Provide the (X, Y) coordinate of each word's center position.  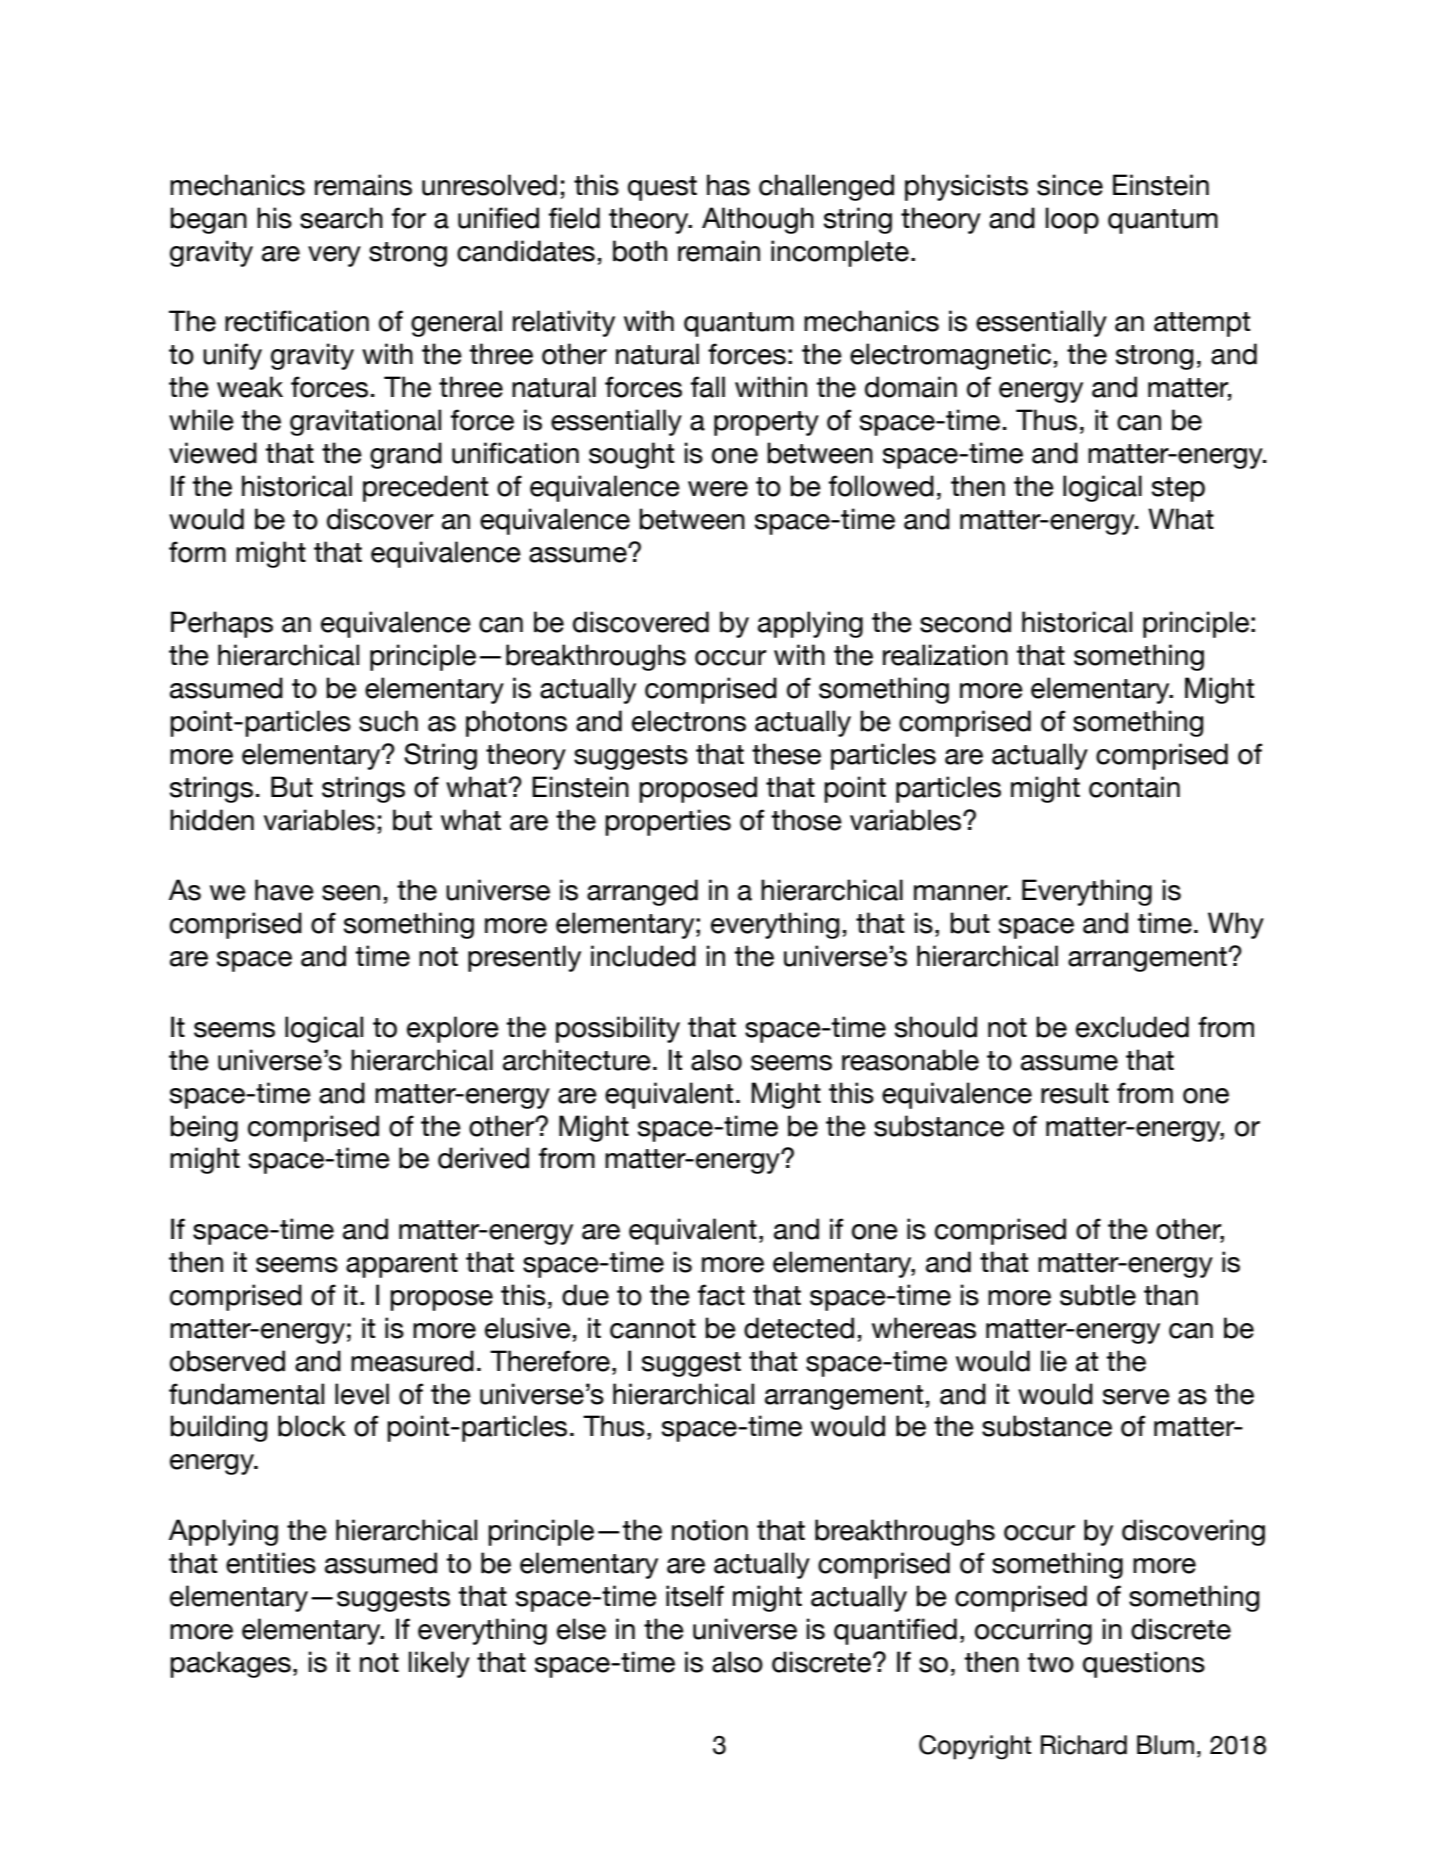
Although (758, 220)
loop (1072, 220)
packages (230, 1664)
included (643, 956)
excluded (1132, 1027)
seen (351, 893)
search (341, 218)
